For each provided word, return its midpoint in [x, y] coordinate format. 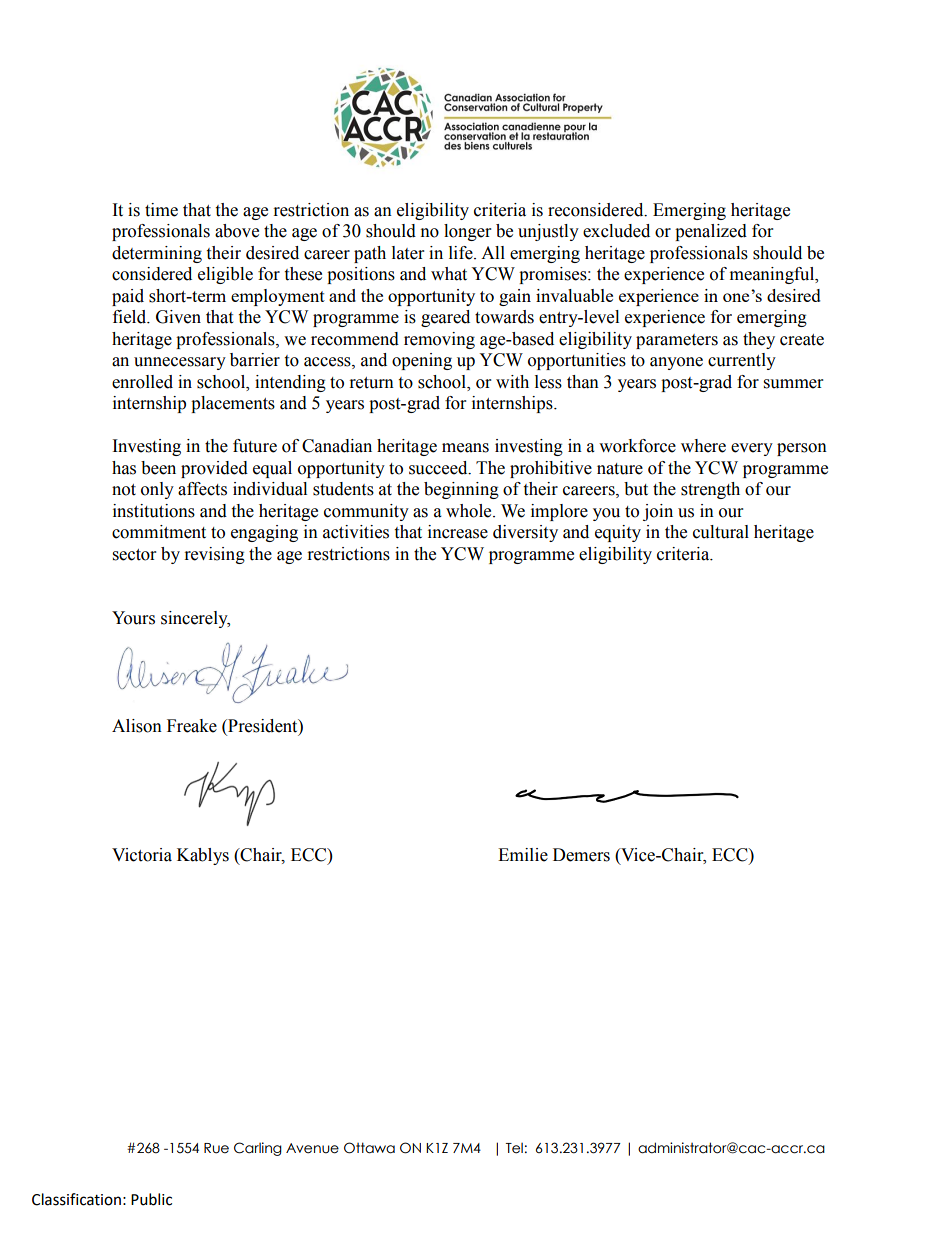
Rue [216, 1148]
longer [467, 232]
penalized [711, 232]
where [703, 446]
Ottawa [369, 1148]
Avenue [312, 1148]
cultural [721, 532]
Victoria [142, 855]
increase [458, 532]
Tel [514, 1148]
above [237, 231]
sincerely [195, 619]
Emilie [523, 855]
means [465, 448]
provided [214, 469]
